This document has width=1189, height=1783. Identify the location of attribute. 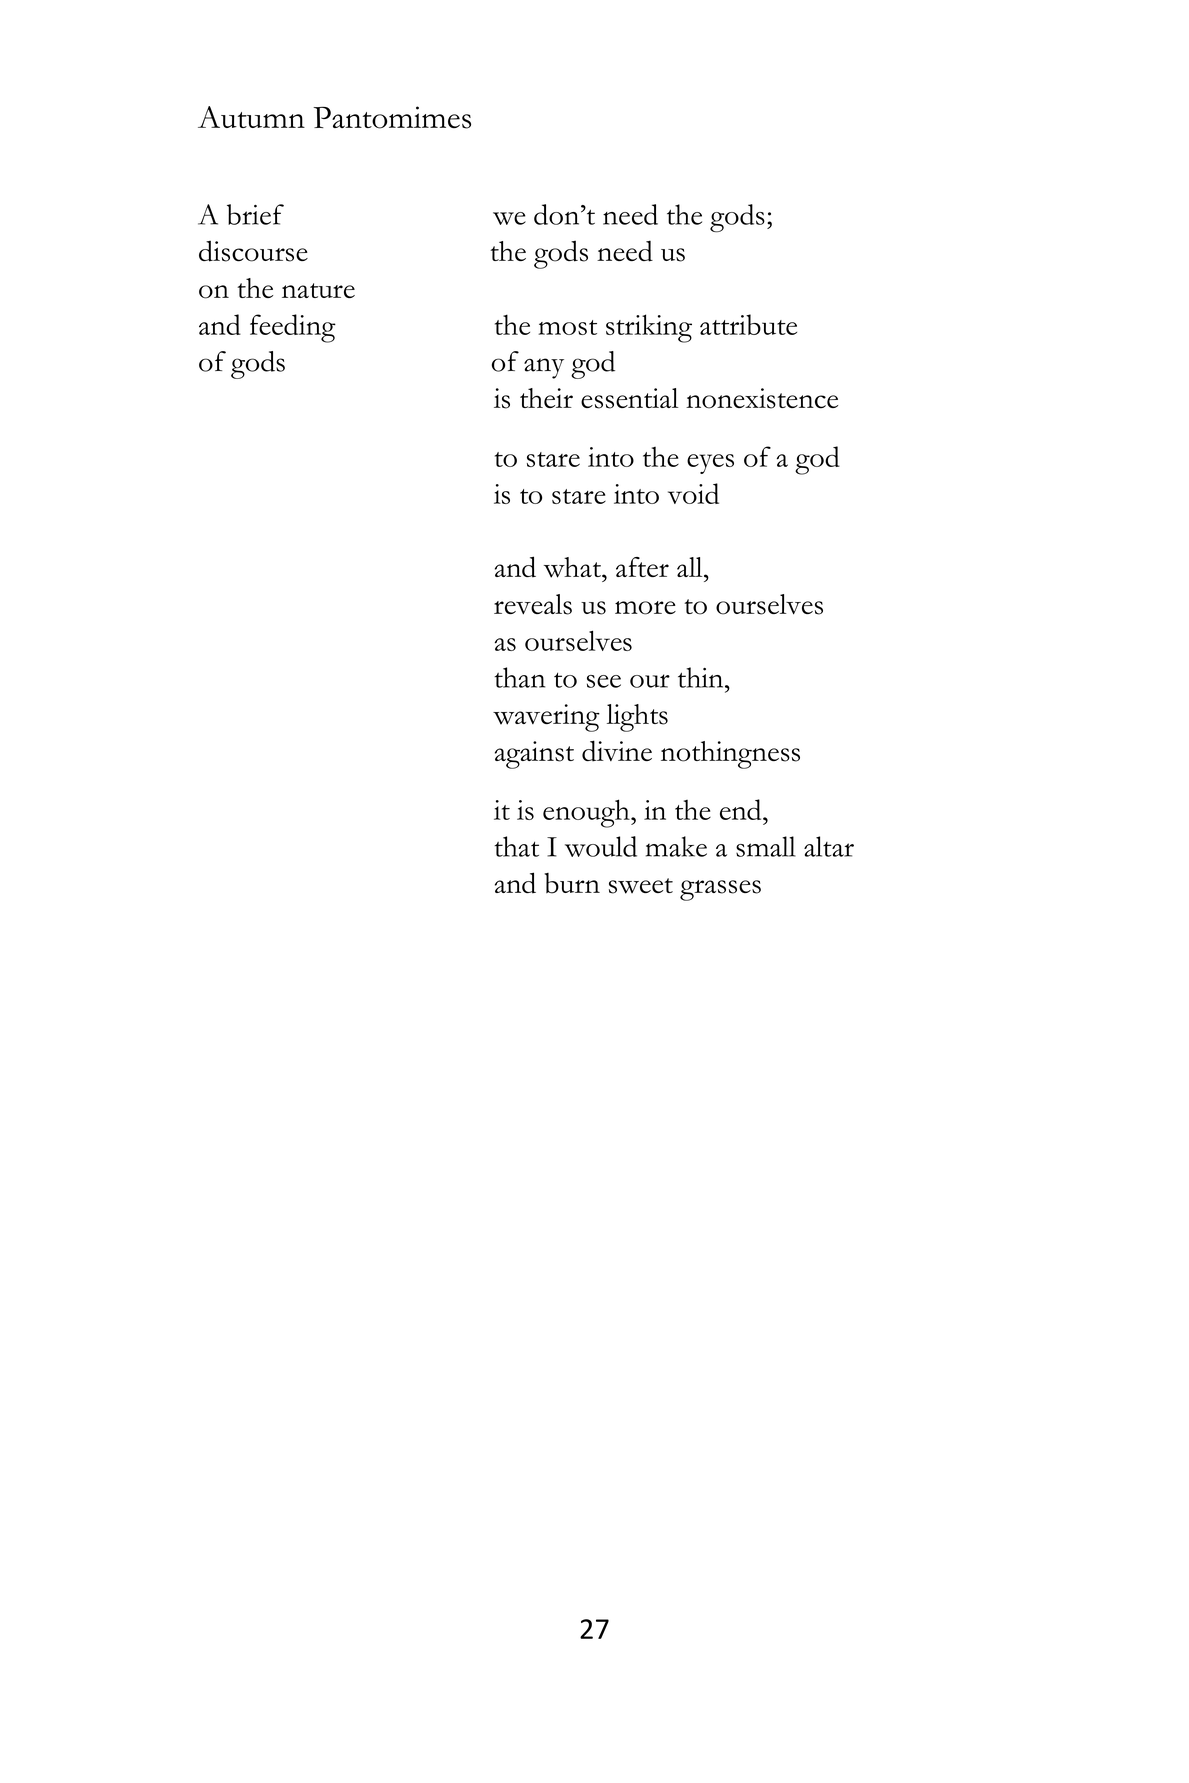
(748, 324).
